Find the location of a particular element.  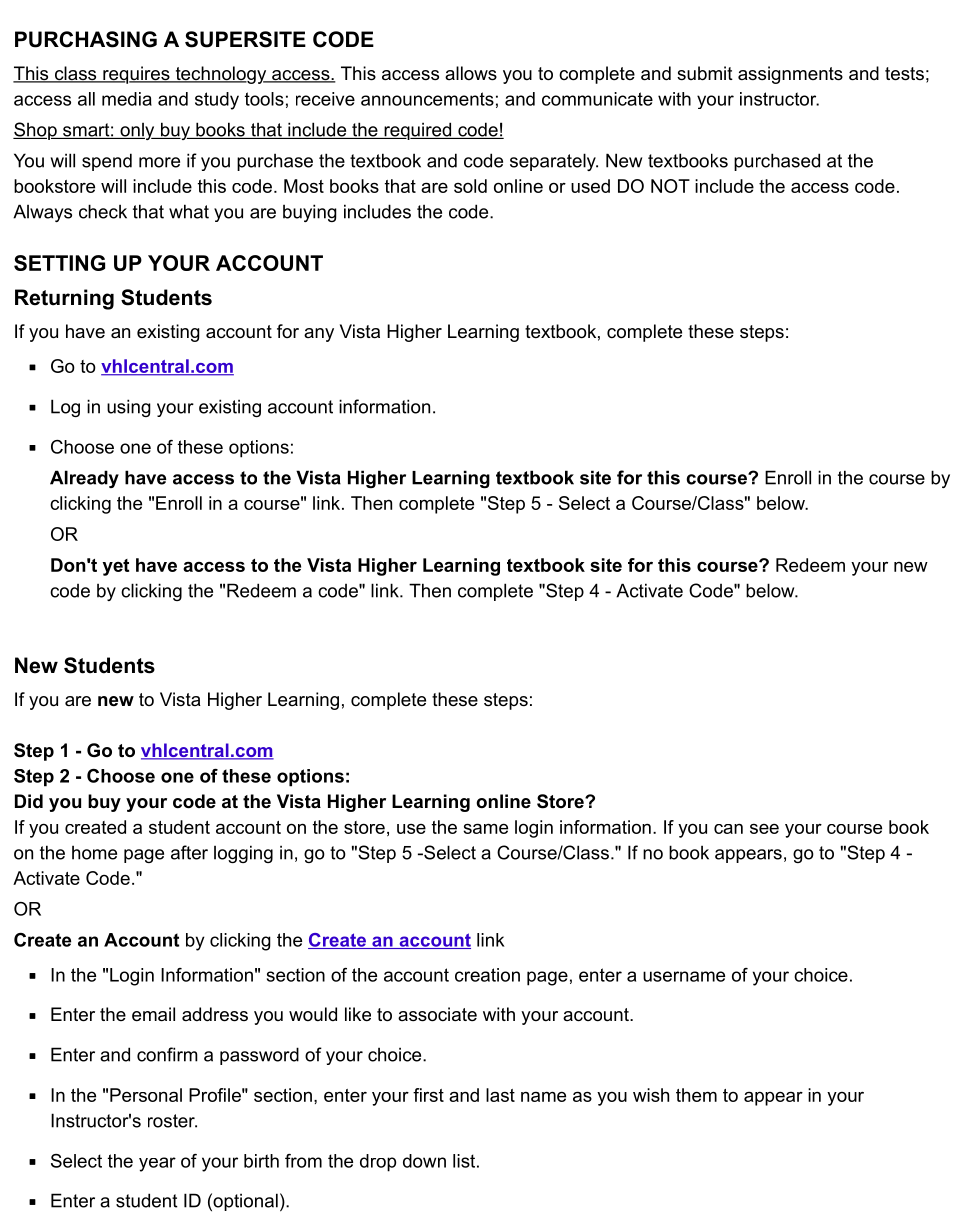

can is located at coordinates (728, 829).
